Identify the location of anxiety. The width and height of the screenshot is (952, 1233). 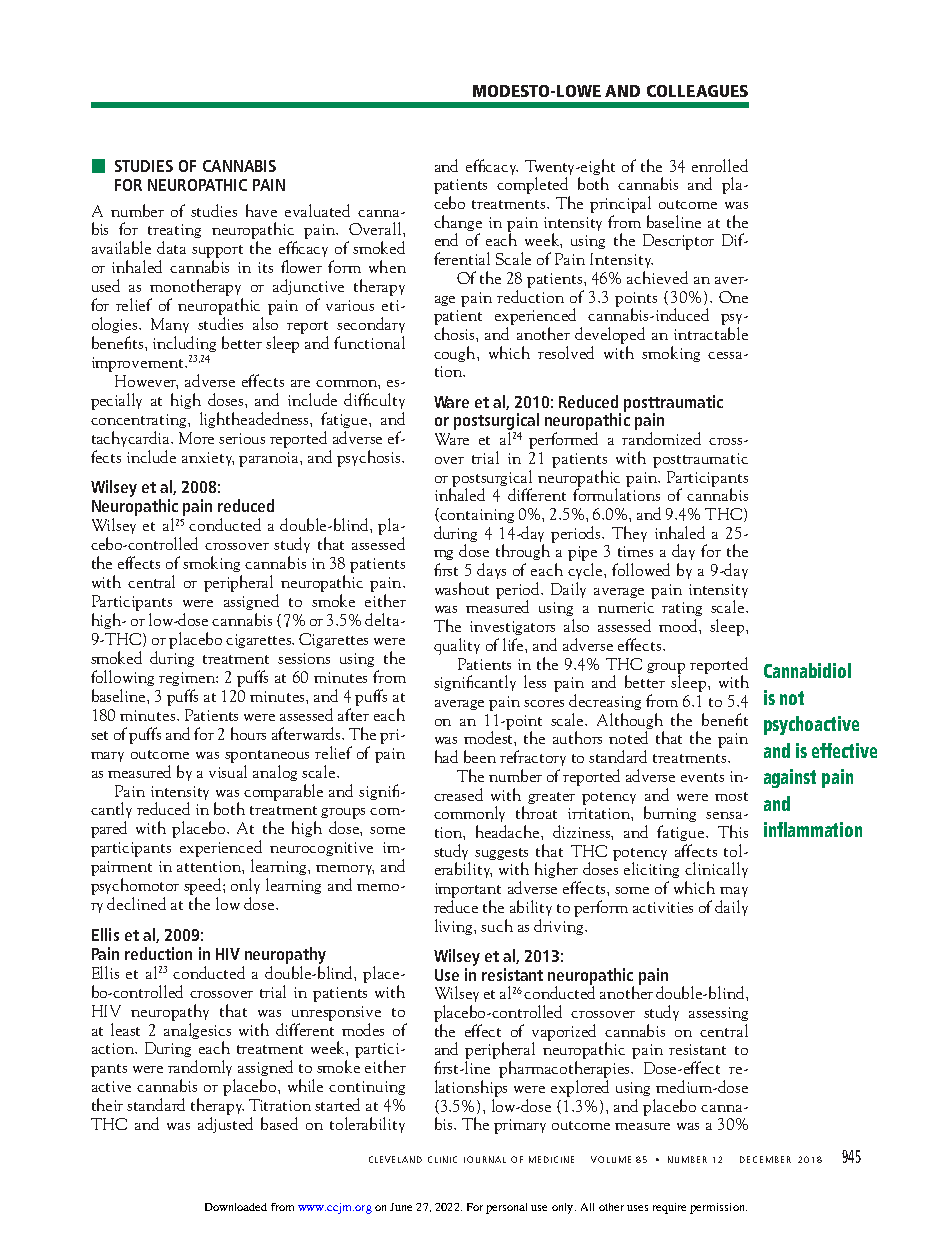
(208, 459).
